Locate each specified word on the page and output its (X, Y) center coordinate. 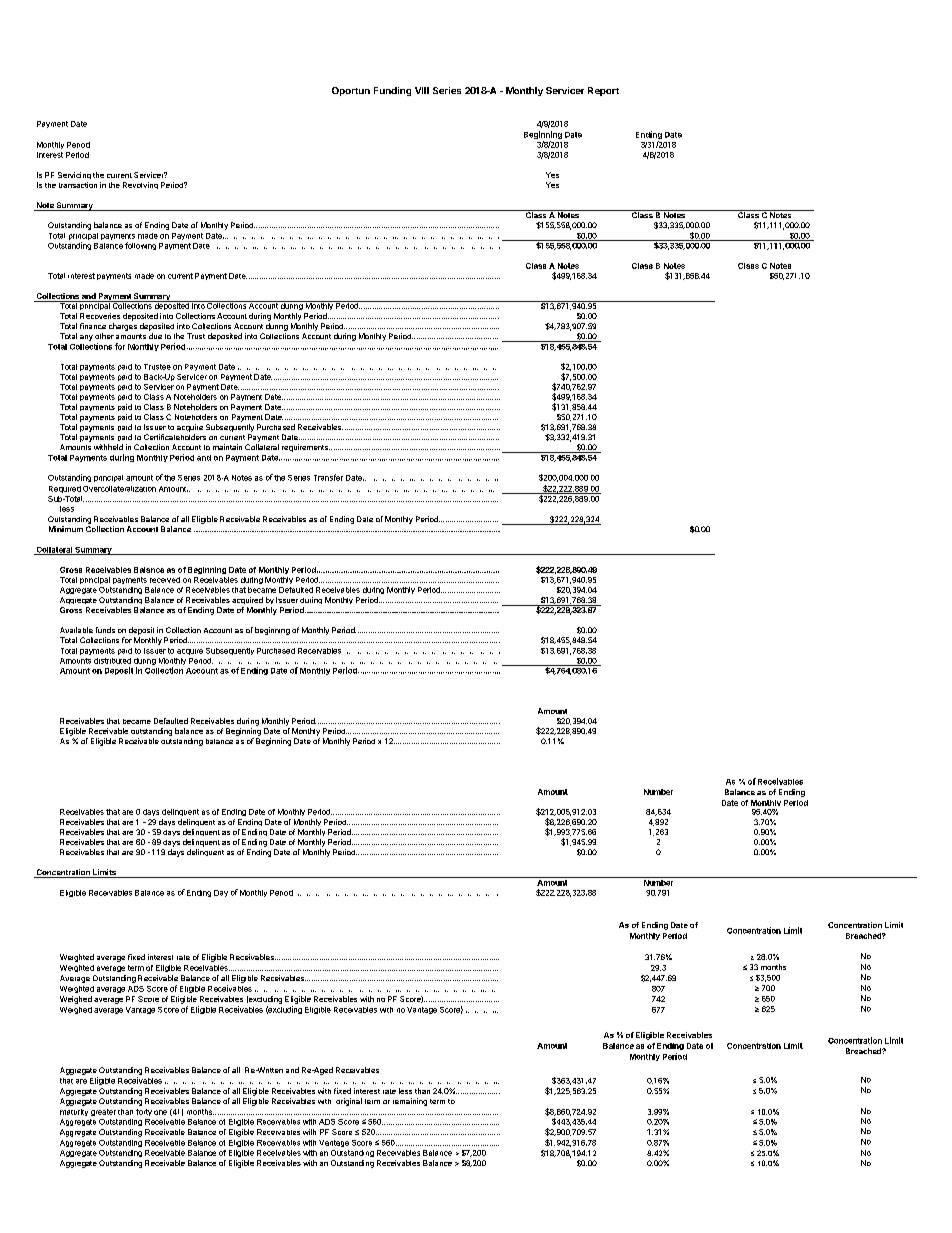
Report (603, 91)
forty (144, 1112)
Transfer (328, 477)
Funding (392, 91)
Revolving (140, 185)
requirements (306, 448)
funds (105, 630)
